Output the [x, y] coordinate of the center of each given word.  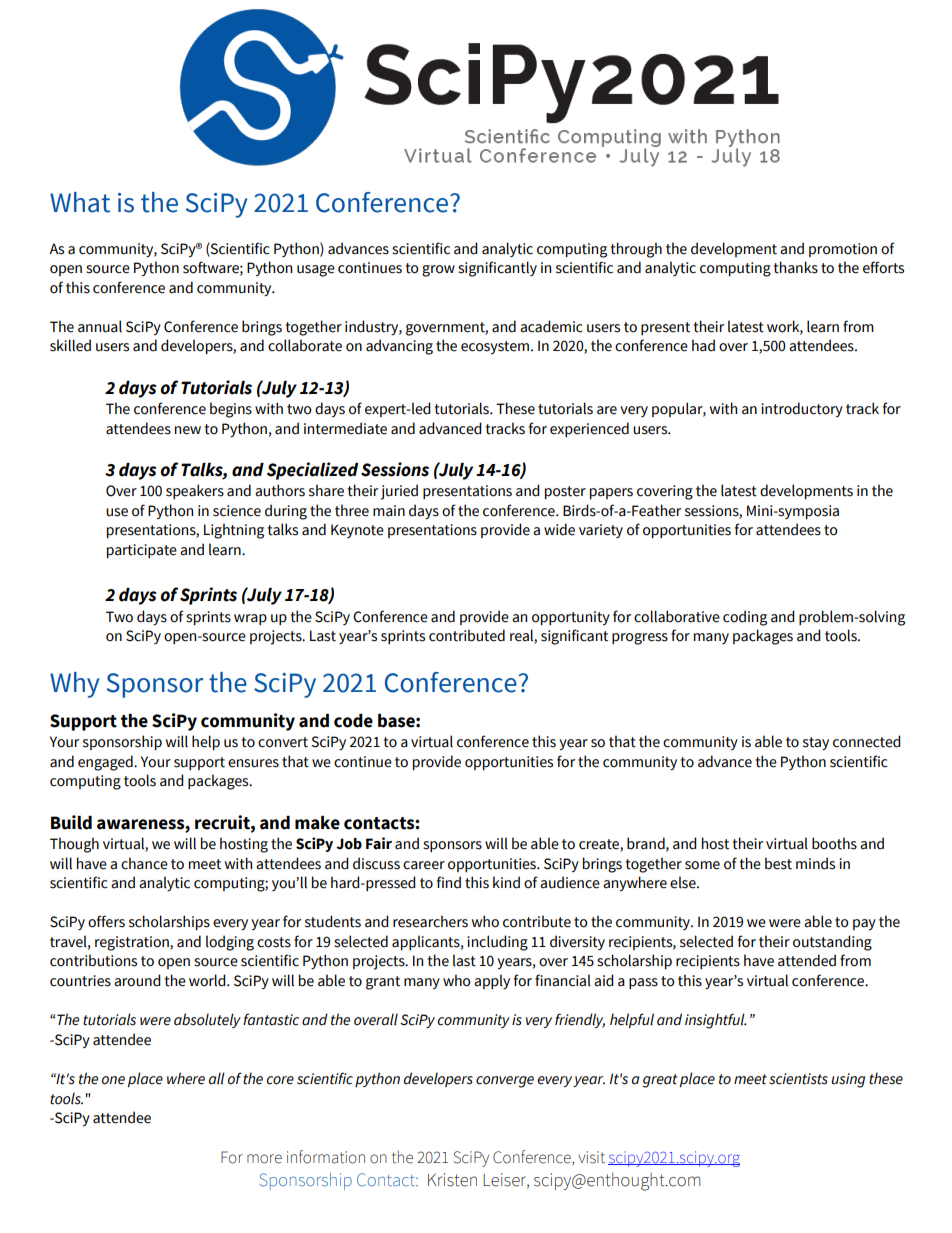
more [264, 1159]
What [80, 202]
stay [816, 743]
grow [438, 271]
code [353, 721]
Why [74, 685]
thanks [795, 267]
